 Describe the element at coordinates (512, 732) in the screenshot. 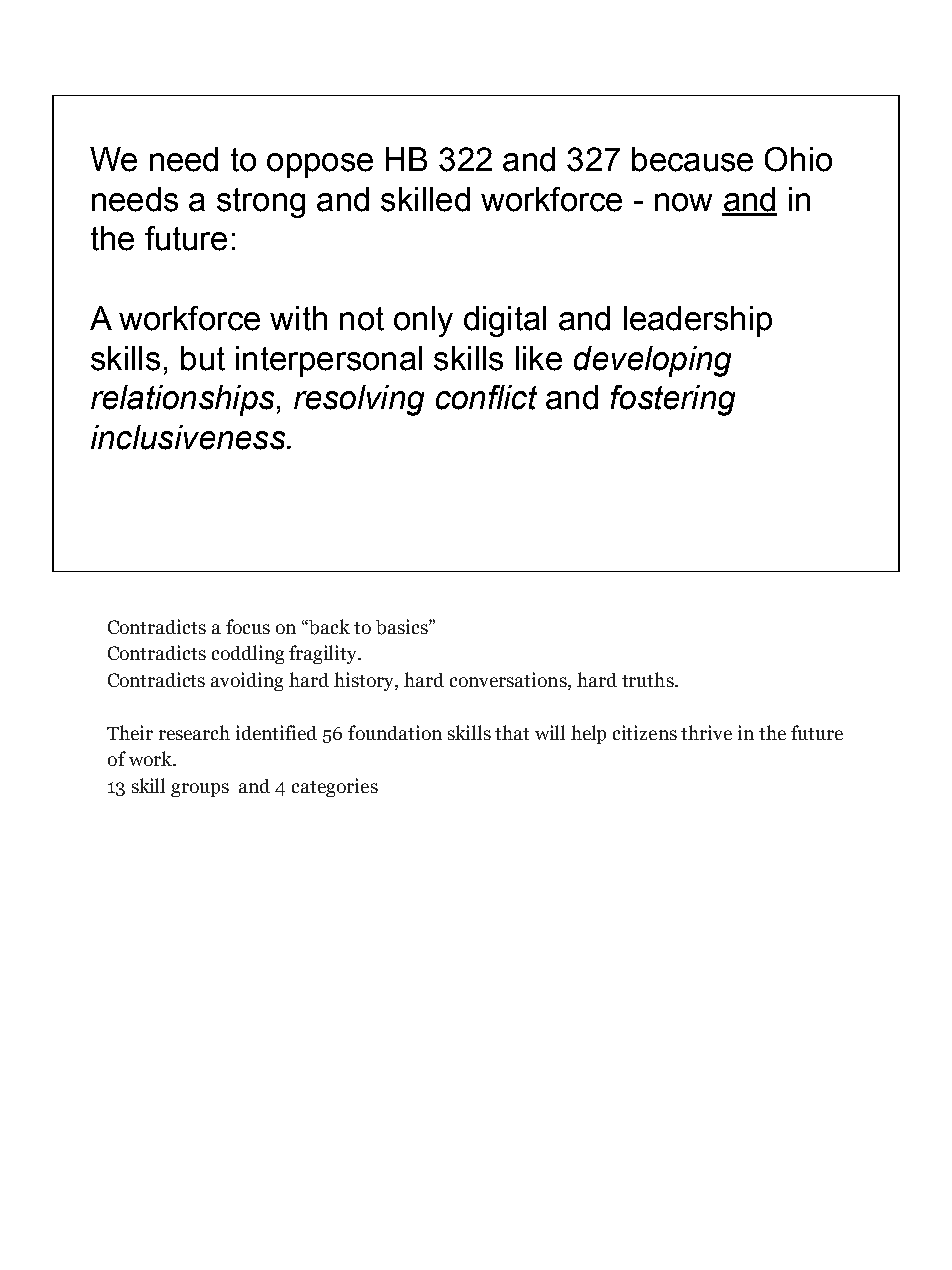

I see `that` at that location.
